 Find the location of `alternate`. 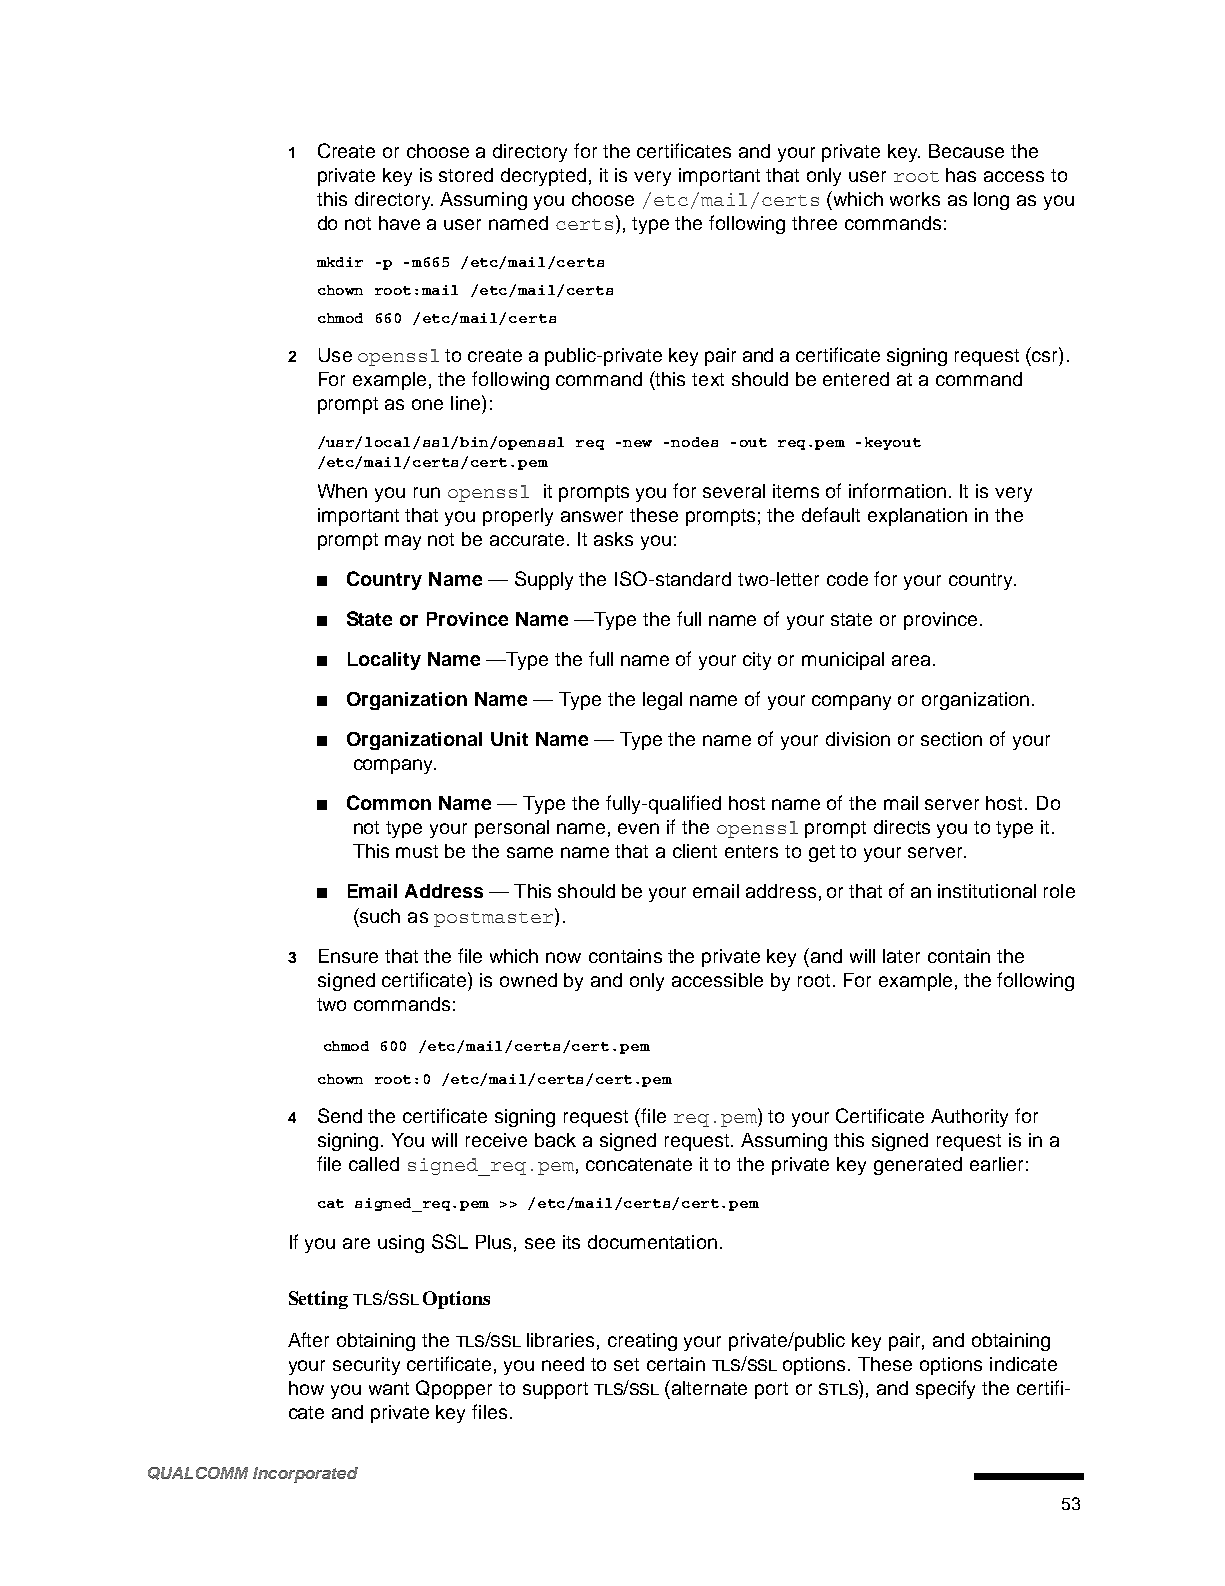

alternate is located at coordinates (709, 1388).
